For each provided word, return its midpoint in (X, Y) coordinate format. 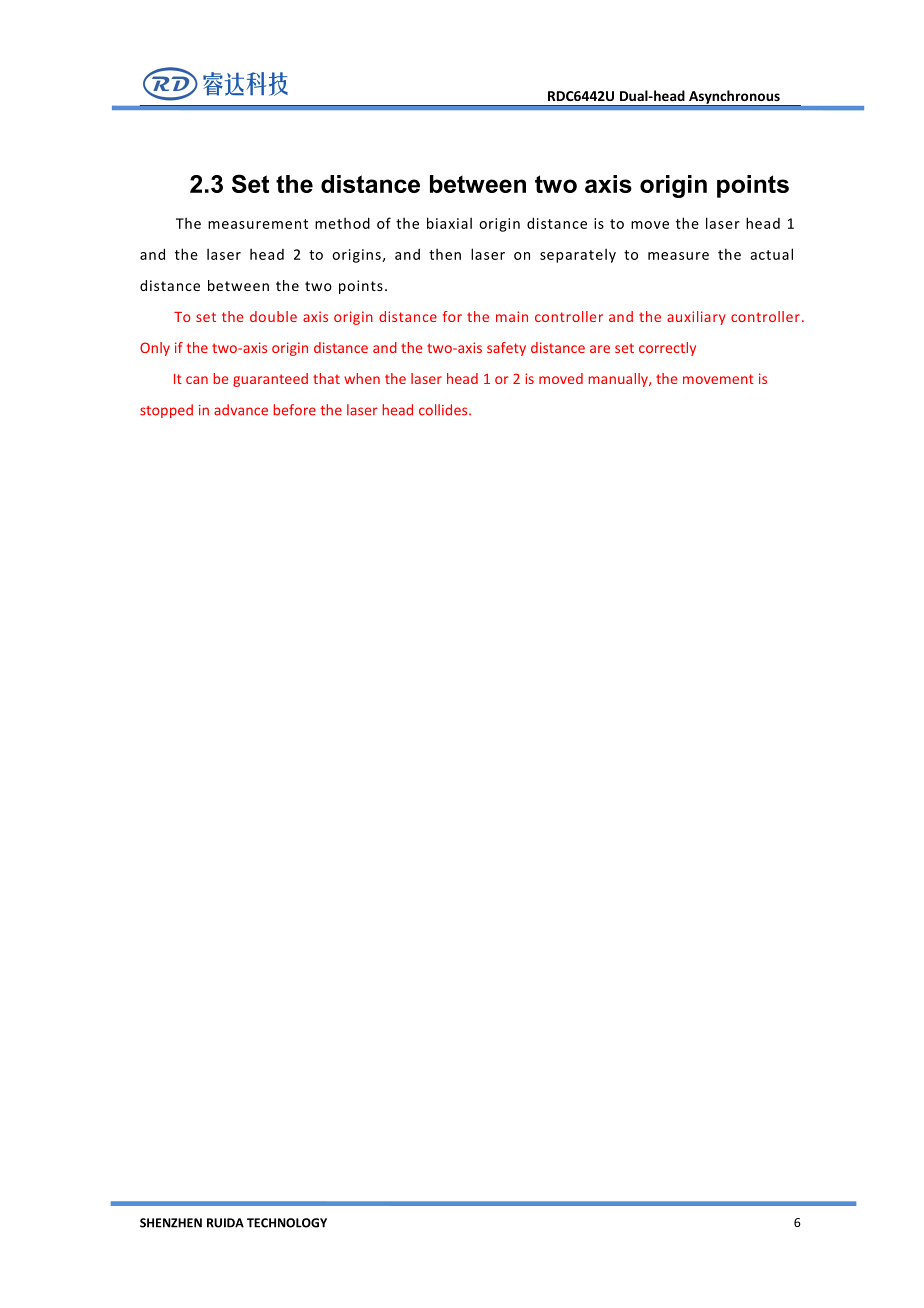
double (273, 316)
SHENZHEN (171, 1223)
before (295, 410)
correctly (667, 349)
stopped (166, 411)
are (600, 349)
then (445, 254)
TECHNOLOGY (287, 1223)
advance (241, 410)
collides (444, 410)
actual (771, 254)
